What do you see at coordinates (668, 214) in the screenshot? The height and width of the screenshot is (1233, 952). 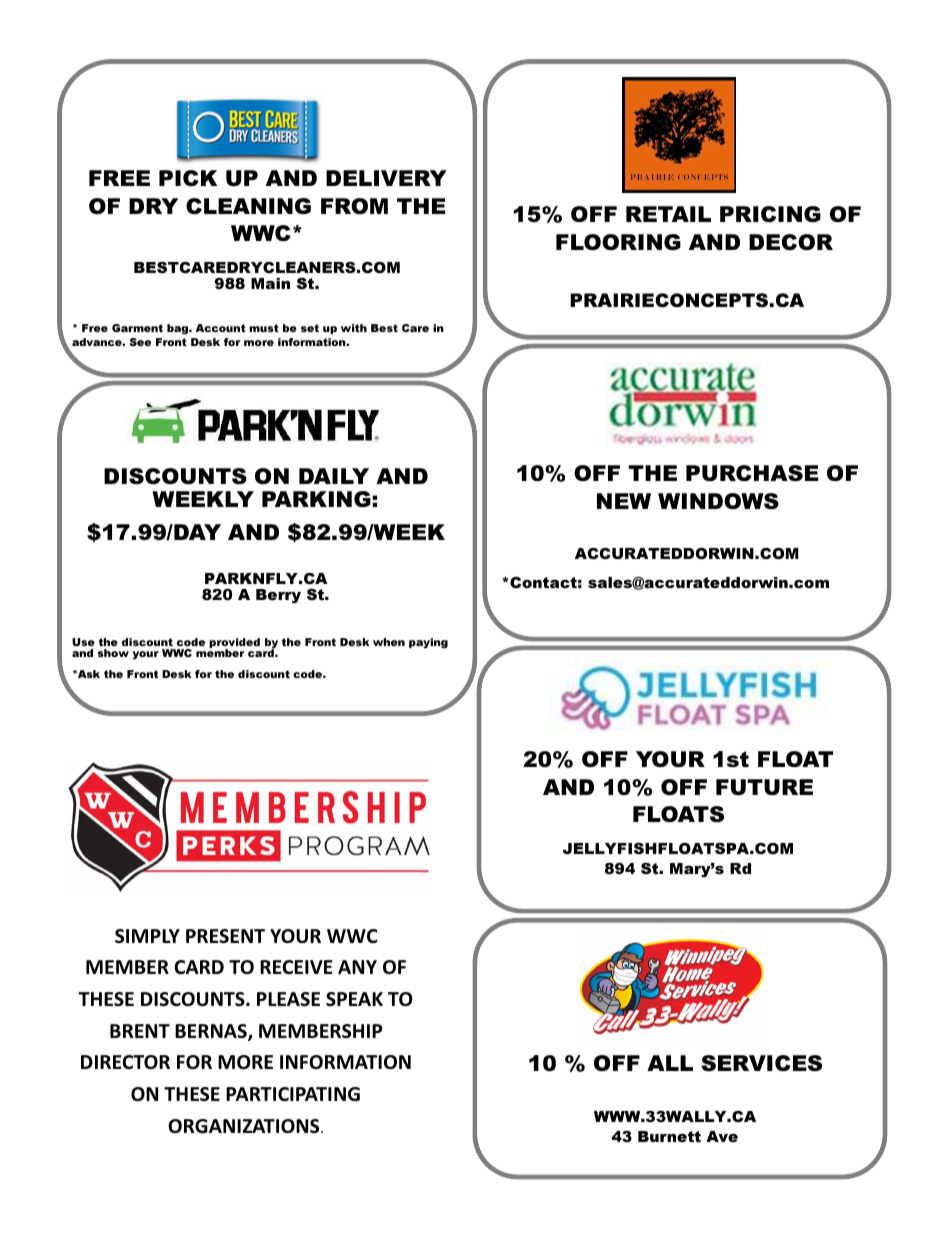 I see `RETAIL` at bounding box center [668, 214].
